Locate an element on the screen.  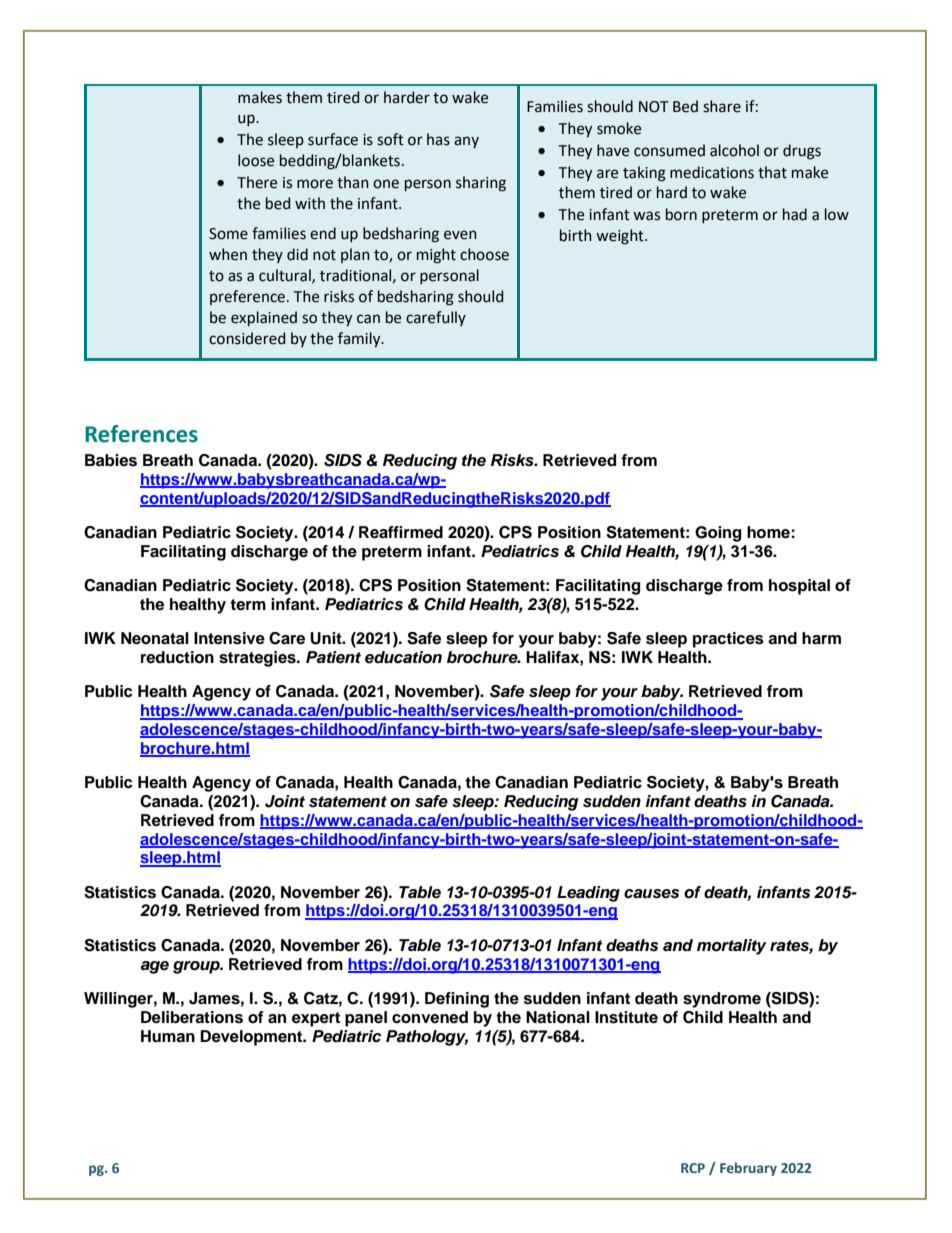
loose is located at coordinates (256, 160).
